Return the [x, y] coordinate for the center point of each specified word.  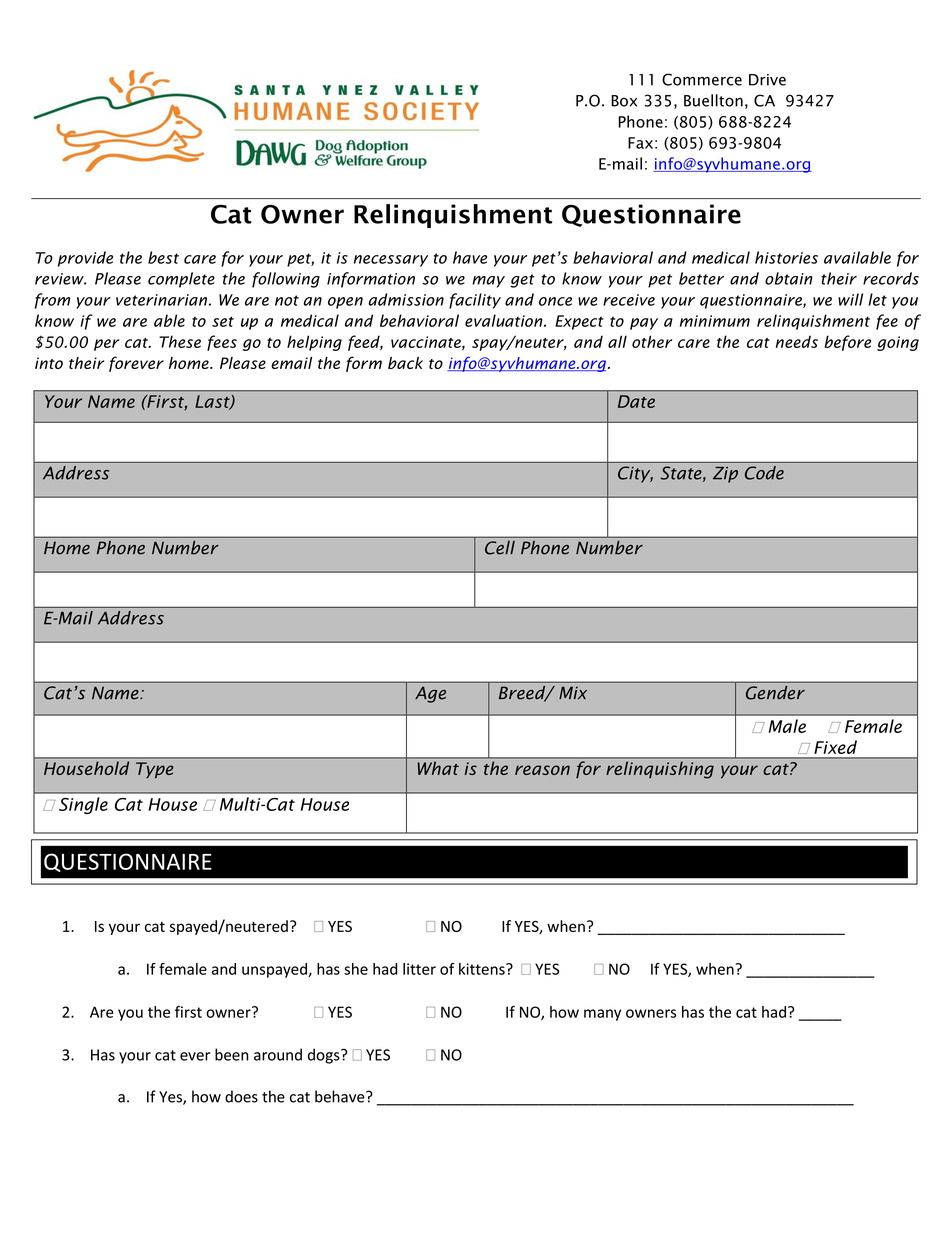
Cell [500, 548]
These [180, 341]
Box [624, 101]
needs [797, 341]
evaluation [505, 320]
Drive [767, 80]
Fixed [835, 747]
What [438, 768]
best [163, 257]
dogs [325, 1056]
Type [155, 770]
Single [83, 805]
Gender [775, 693]
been [232, 1054]
